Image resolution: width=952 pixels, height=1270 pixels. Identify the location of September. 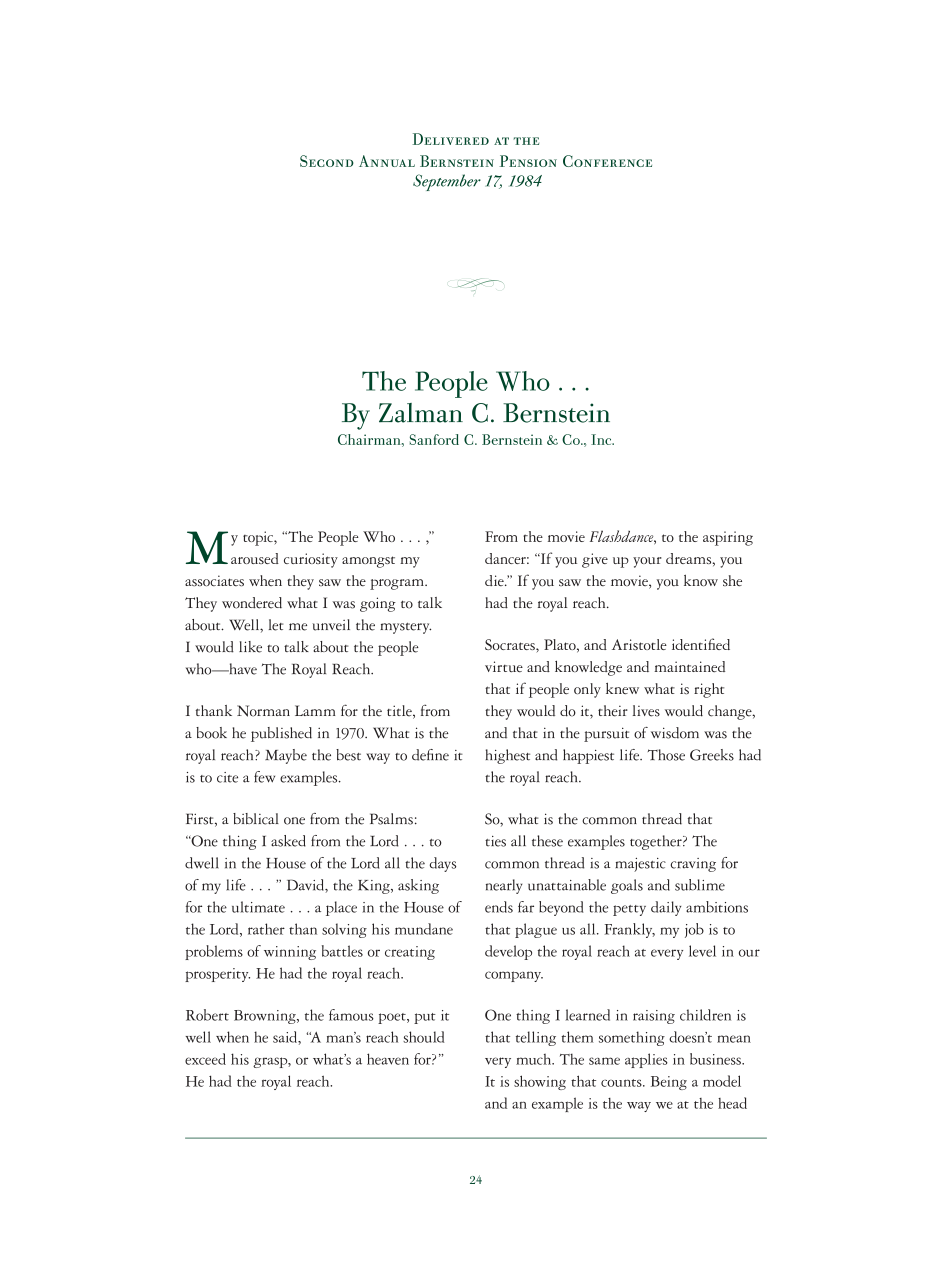
(447, 182).
